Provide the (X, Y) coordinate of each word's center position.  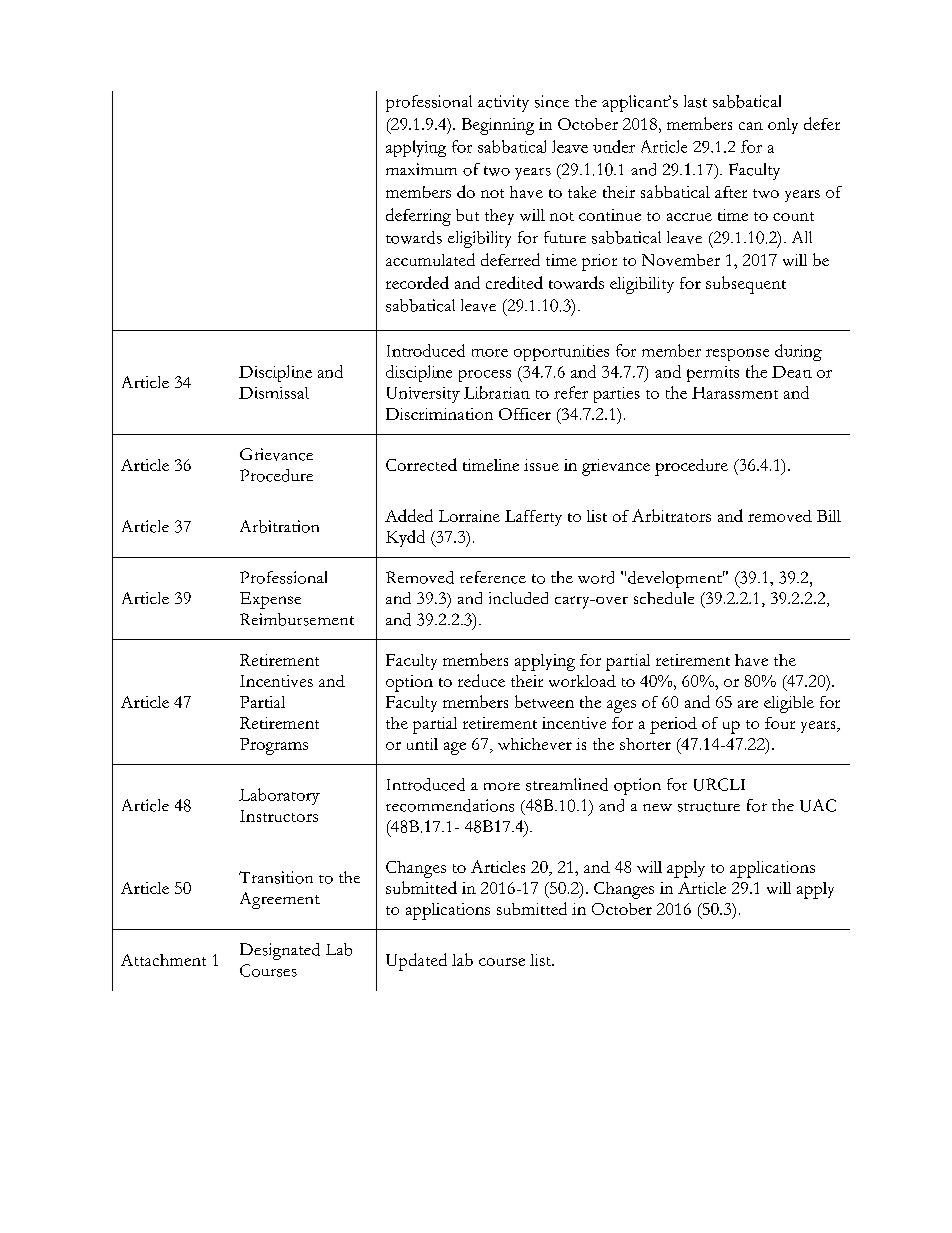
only (783, 126)
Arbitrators (671, 515)
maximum (421, 169)
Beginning (498, 126)
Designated (280, 951)
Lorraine (469, 516)
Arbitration (279, 526)
